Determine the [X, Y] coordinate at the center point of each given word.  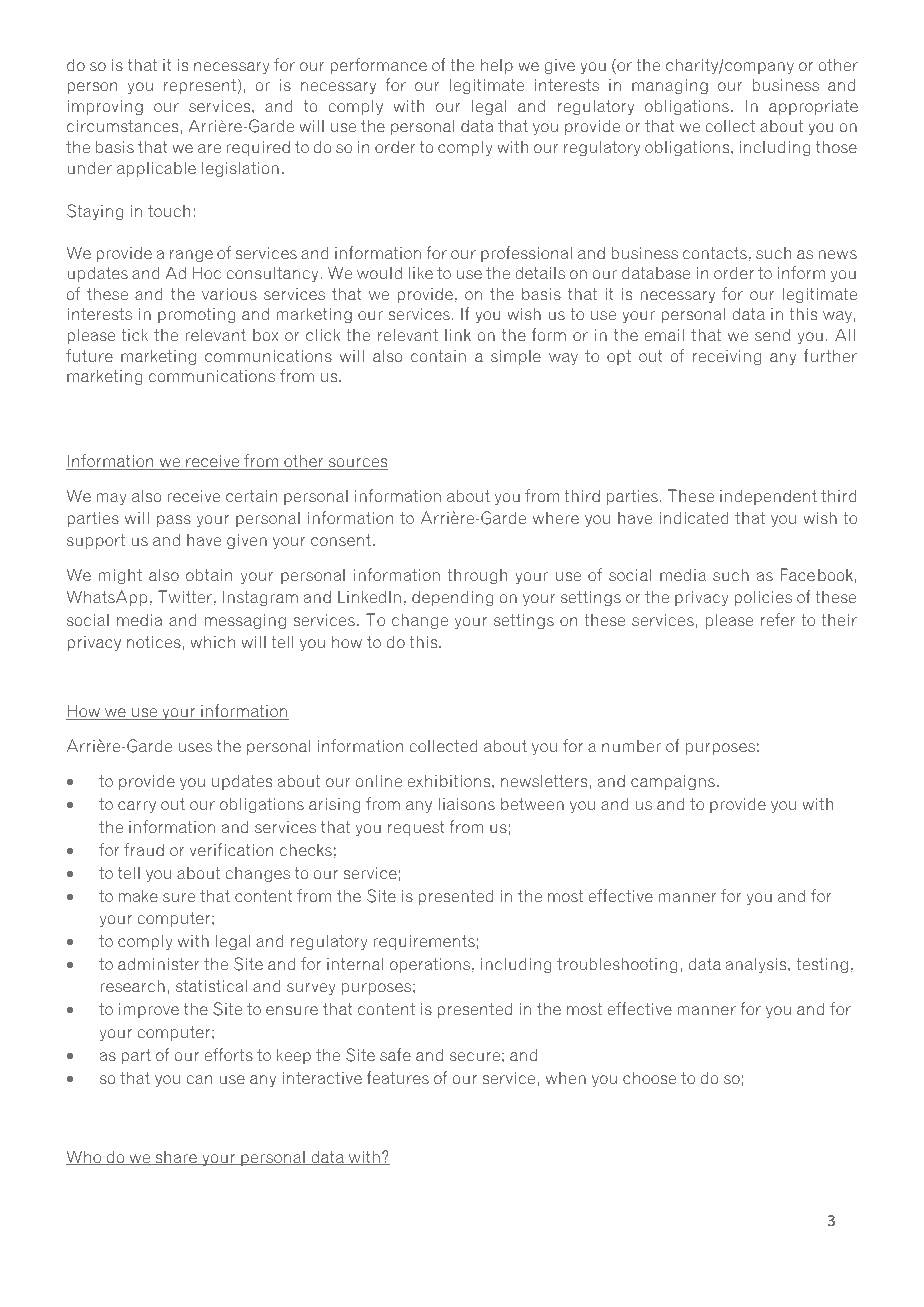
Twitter [185, 597]
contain [438, 356]
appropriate [813, 107]
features [398, 1078]
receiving [727, 358]
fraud [144, 850]
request [416, 828]
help [497, 66]
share [176, 1158]
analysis [757, 965]
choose [649, 1078]
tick [134, 335]
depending [453, 599]
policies [763, 598]
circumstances [124, 126]
